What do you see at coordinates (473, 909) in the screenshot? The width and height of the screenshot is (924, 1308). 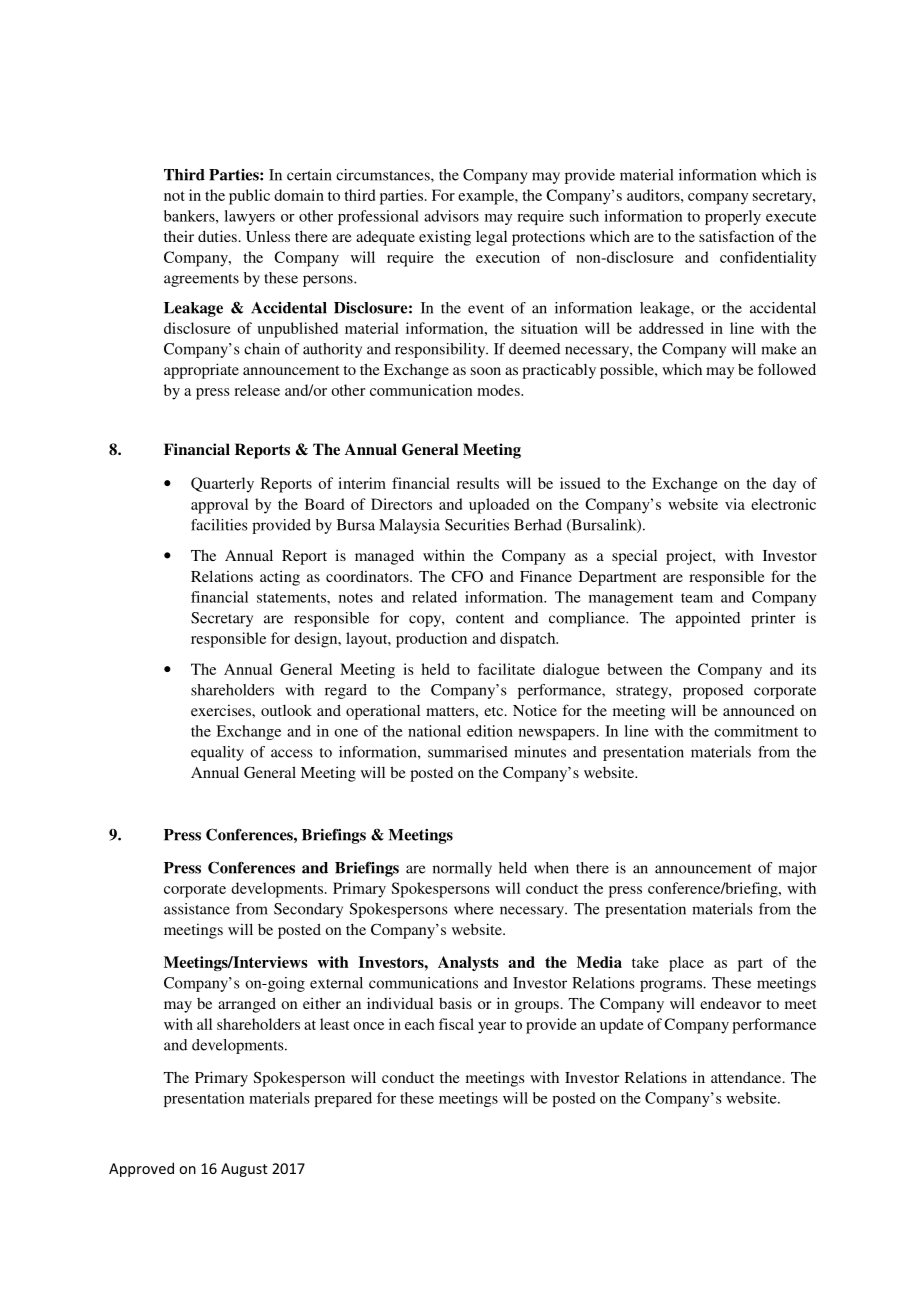 I see `where` at bounding box center [473, 909].
